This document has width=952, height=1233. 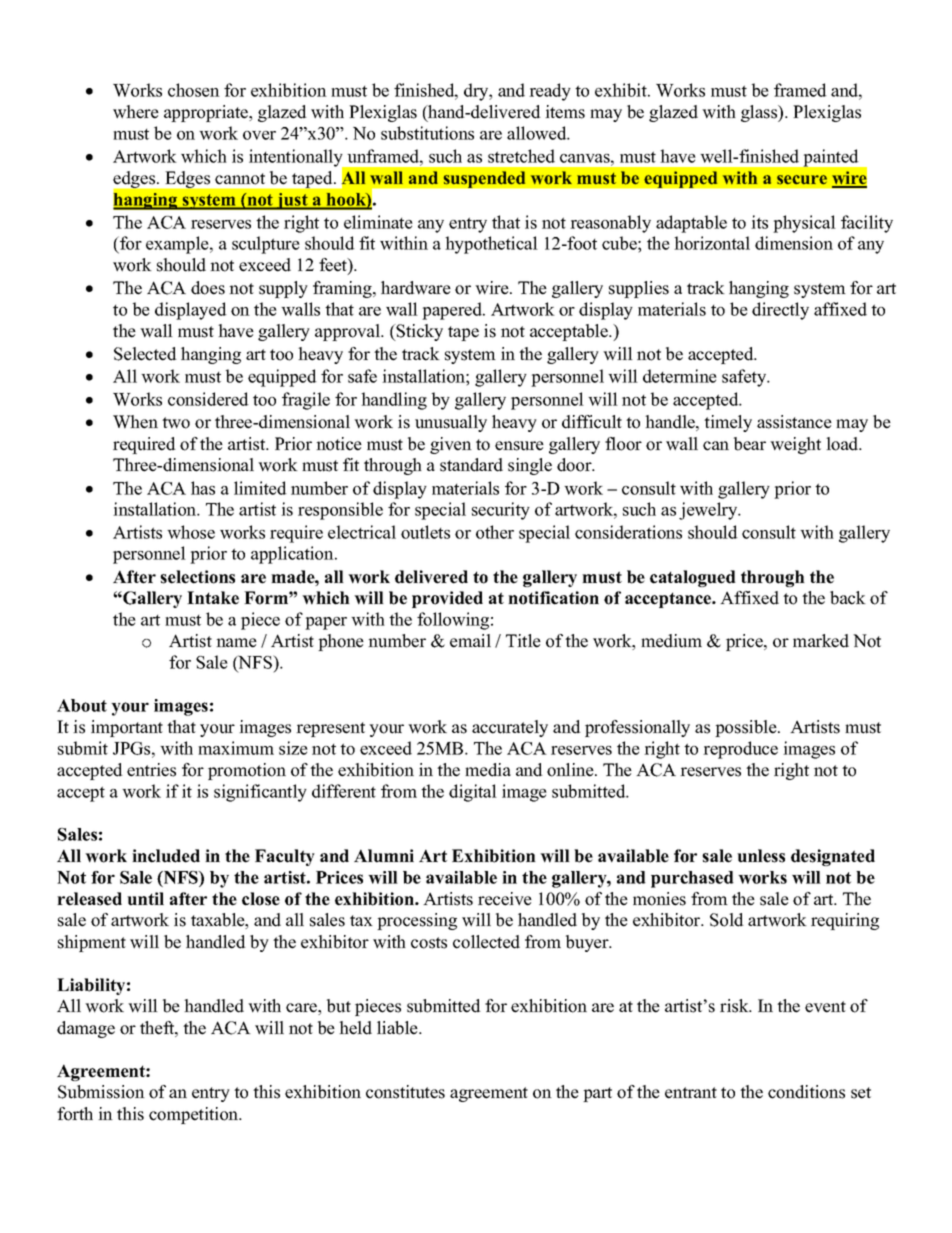 What do you see at coordinates (166, 856) in the document?
I see `included` at bounding box center [166, 856].
